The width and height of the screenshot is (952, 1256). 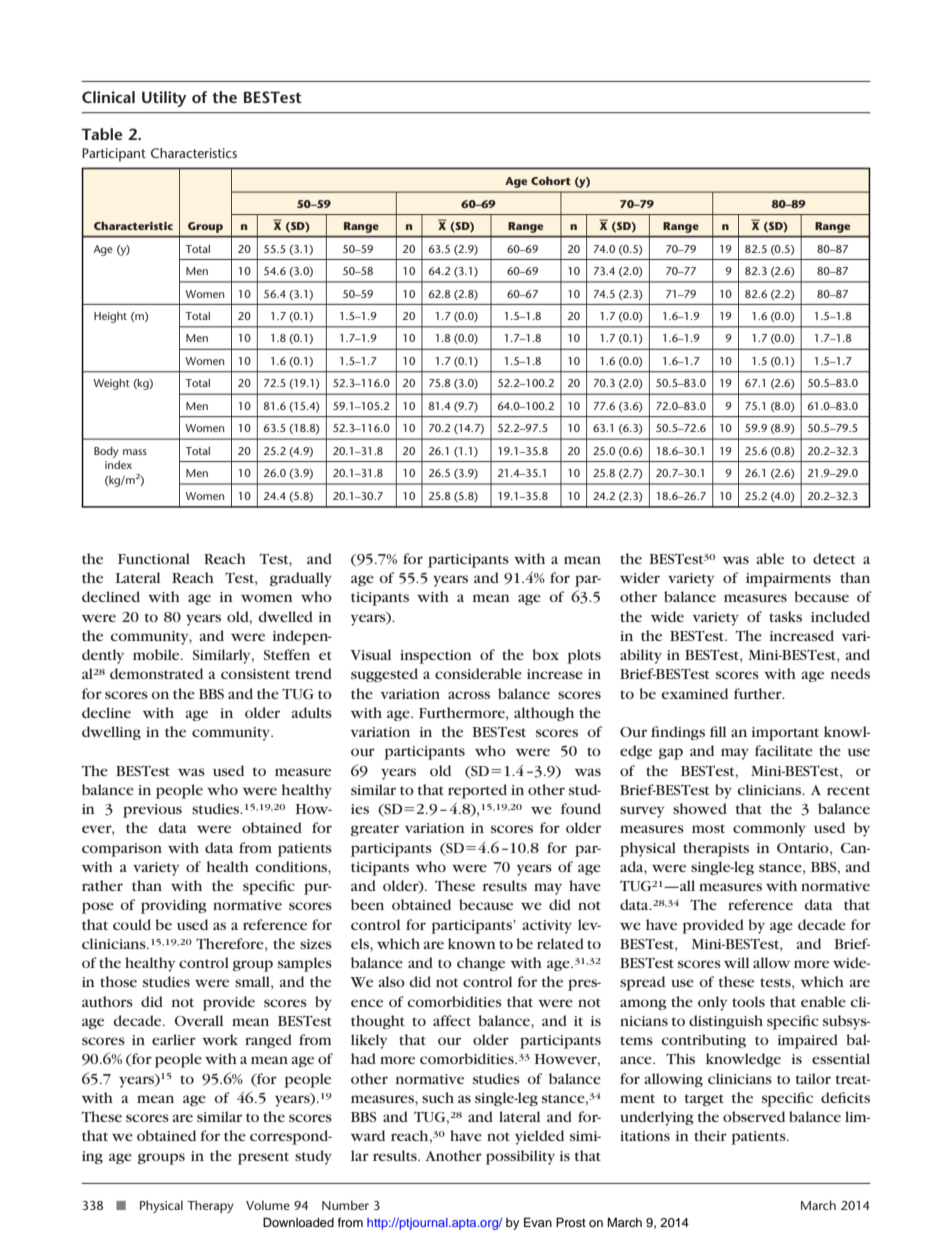 I want to click on Therapy, so click(x=210, y=1206).
